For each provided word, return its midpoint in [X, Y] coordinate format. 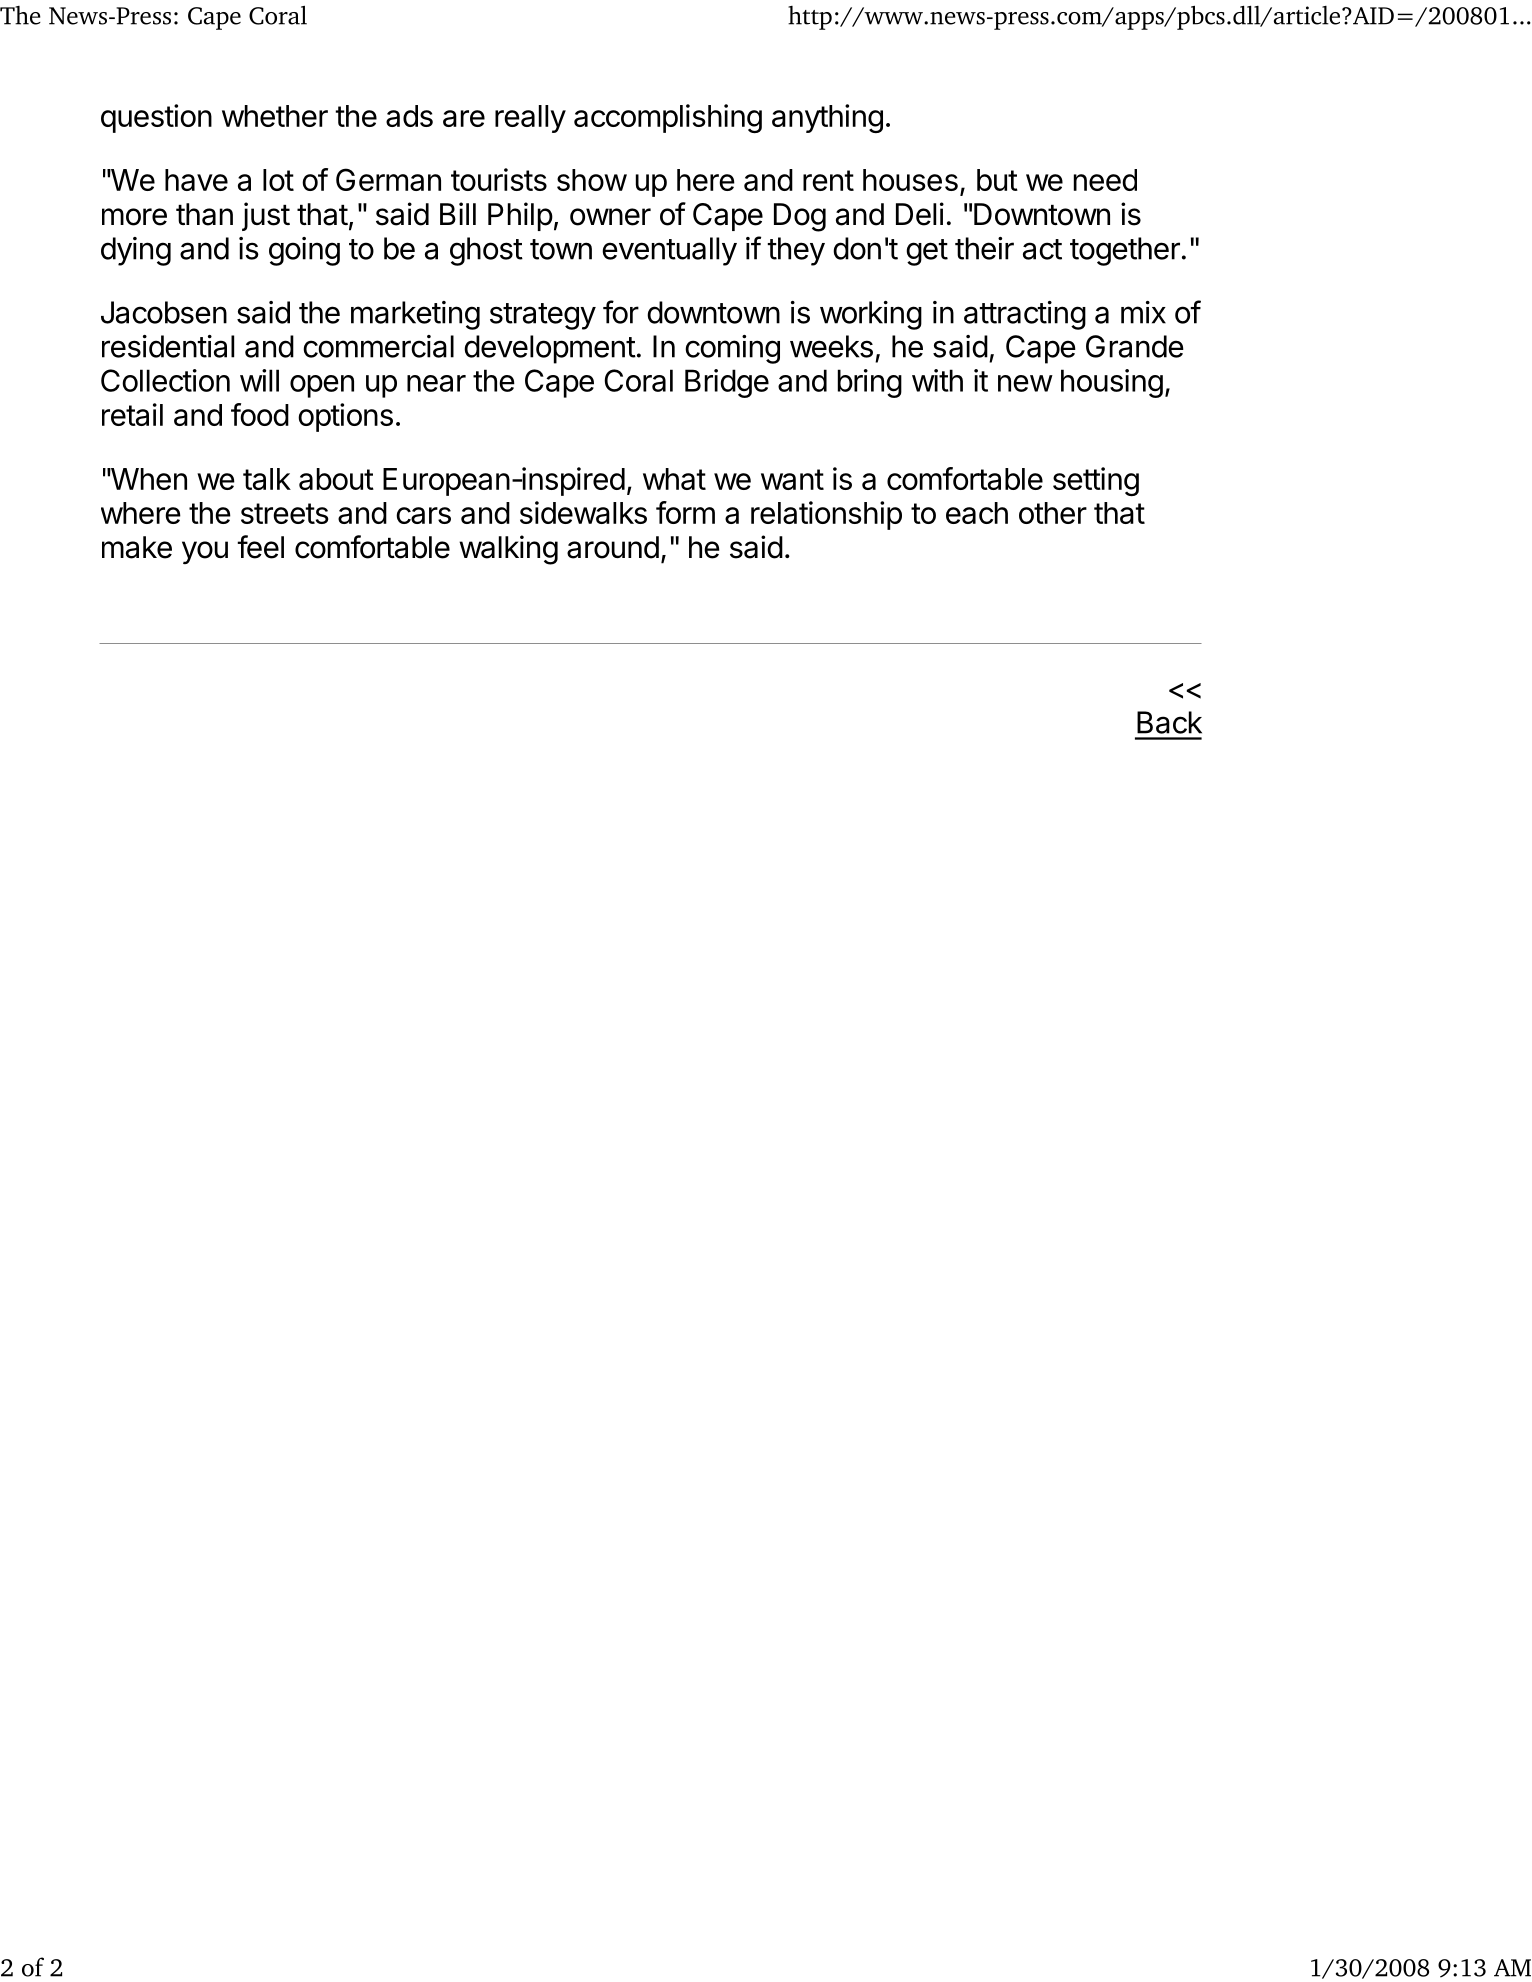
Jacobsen [164, 312]
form [685, 512]
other [1053, 513]
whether [275, 116]
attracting [1025, 315]
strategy [543, 316]
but [997, 180]
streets [285, 513]
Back [1169, 722]
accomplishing [668, 118]
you [205, 552]
